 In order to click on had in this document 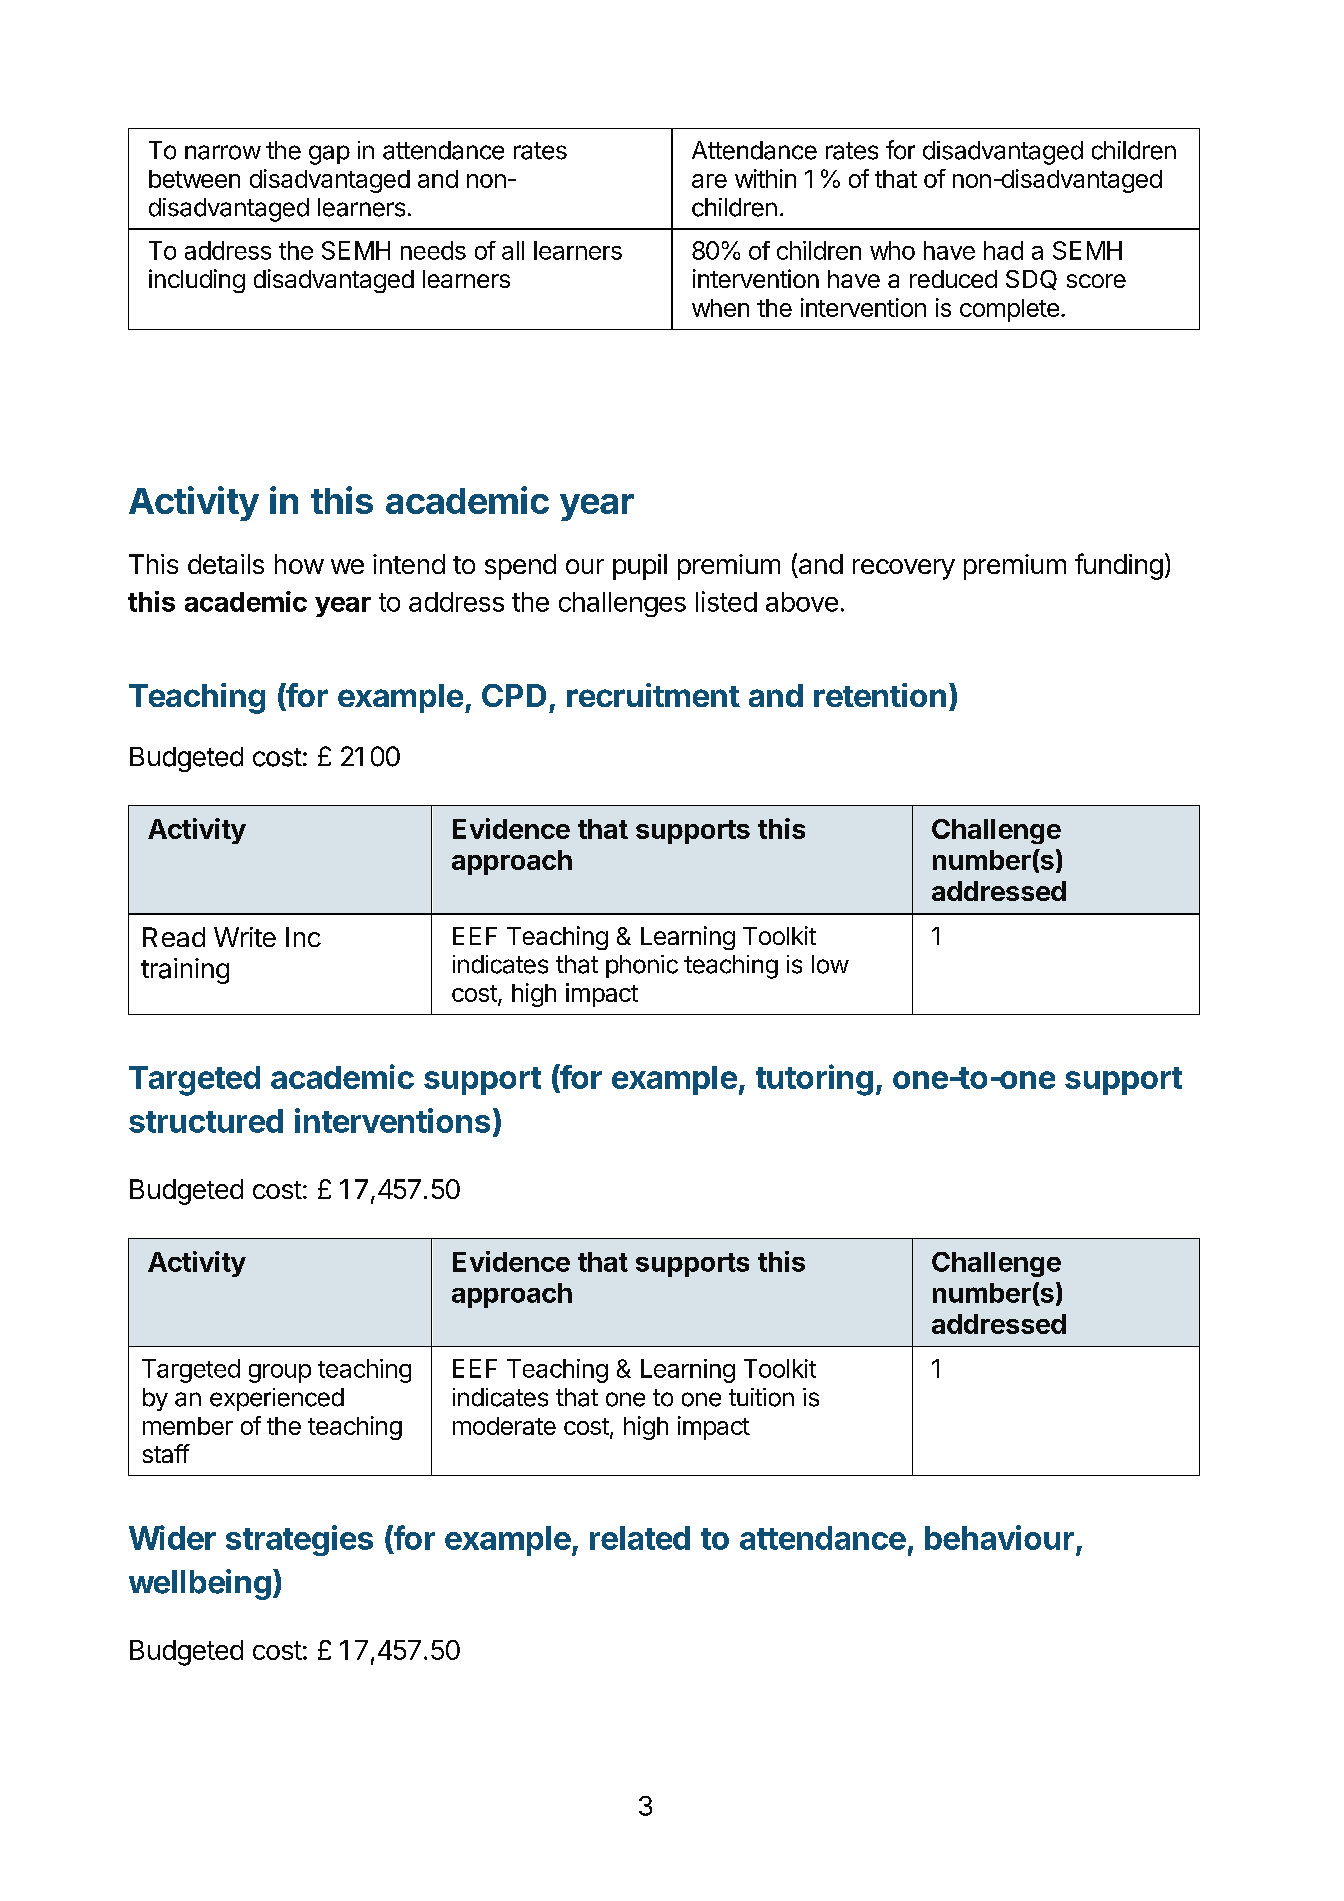, I will do `click(1003, 250)`.
